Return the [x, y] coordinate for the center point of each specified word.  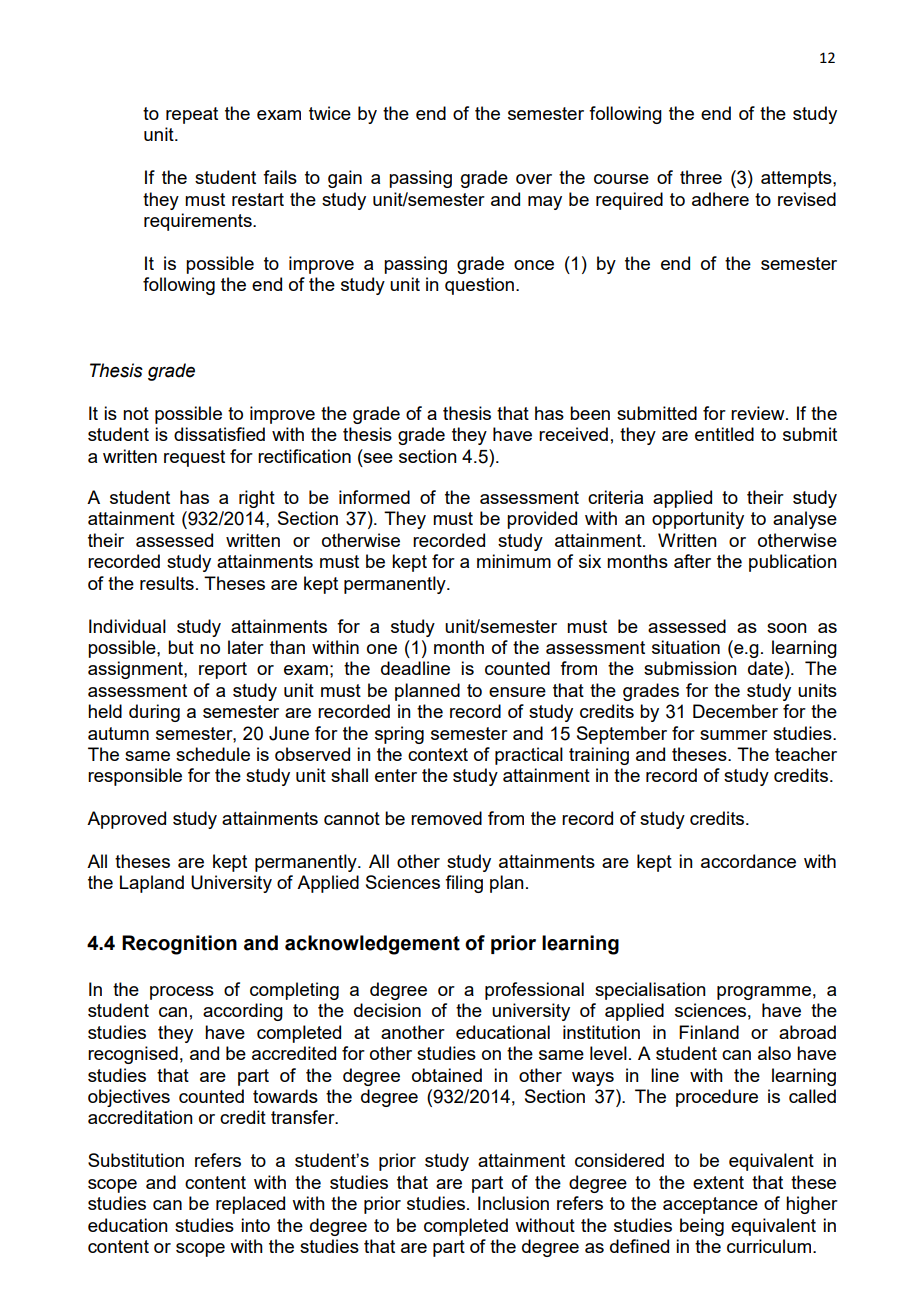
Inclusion [513, 1203]
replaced [250, 1205]
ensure [517, 692]
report [223, 670]
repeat [192, 115]
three [701, 177]
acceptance [710, 1205]
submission [690, 668]
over [534, 179]
